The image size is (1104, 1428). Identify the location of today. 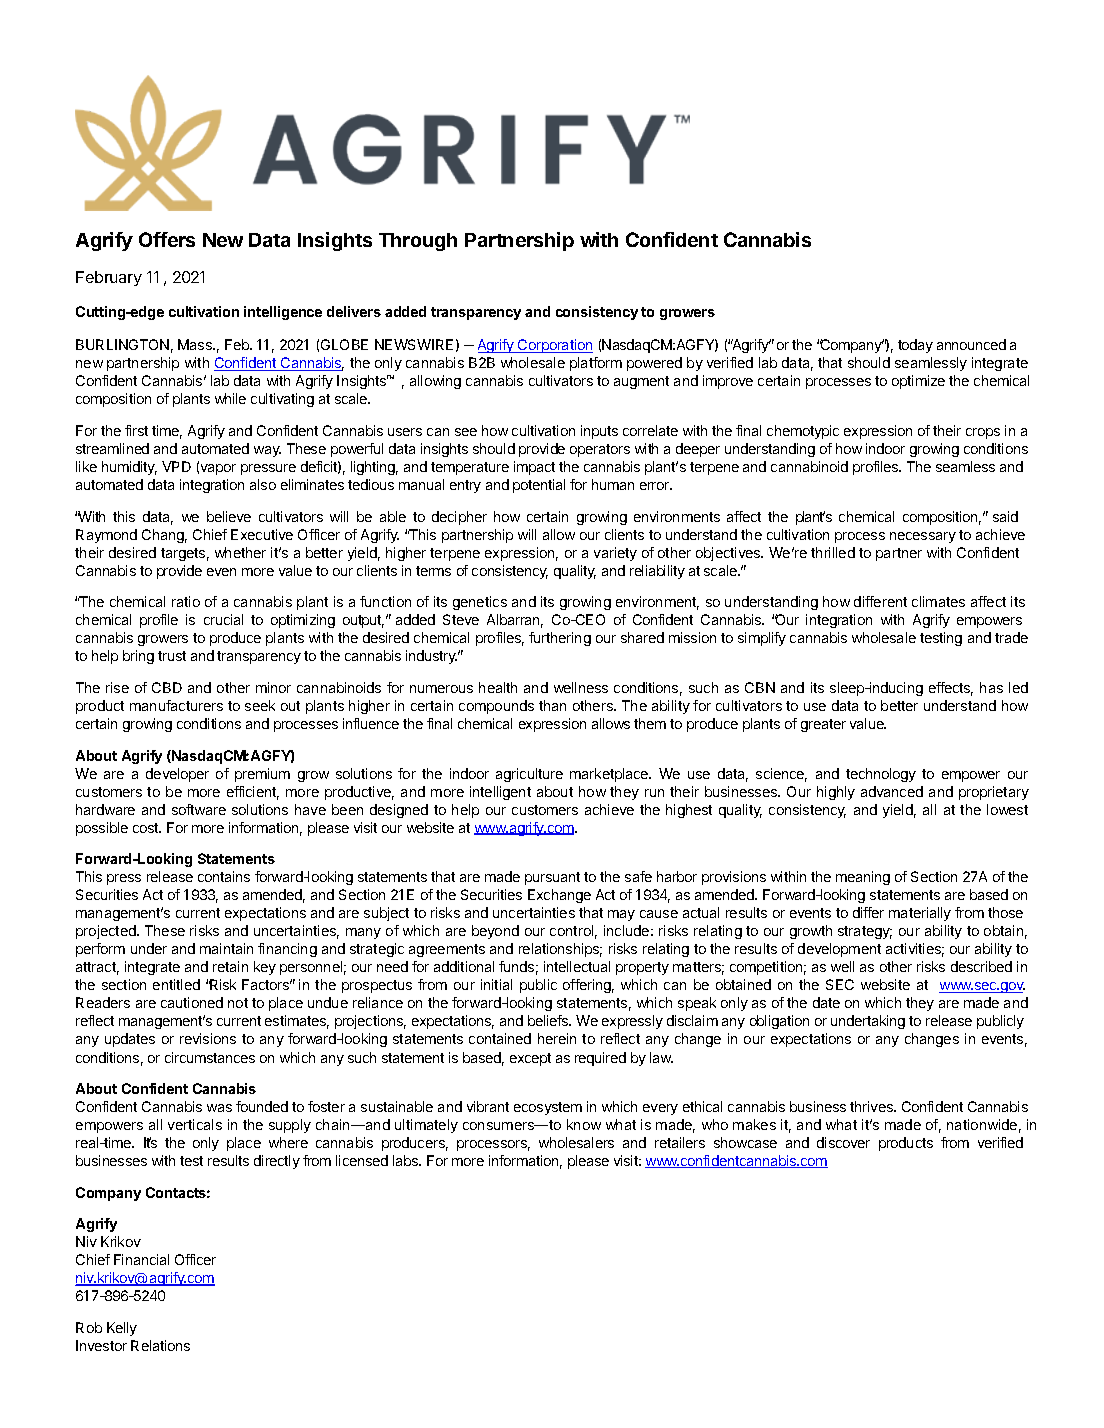
(915, 346).
